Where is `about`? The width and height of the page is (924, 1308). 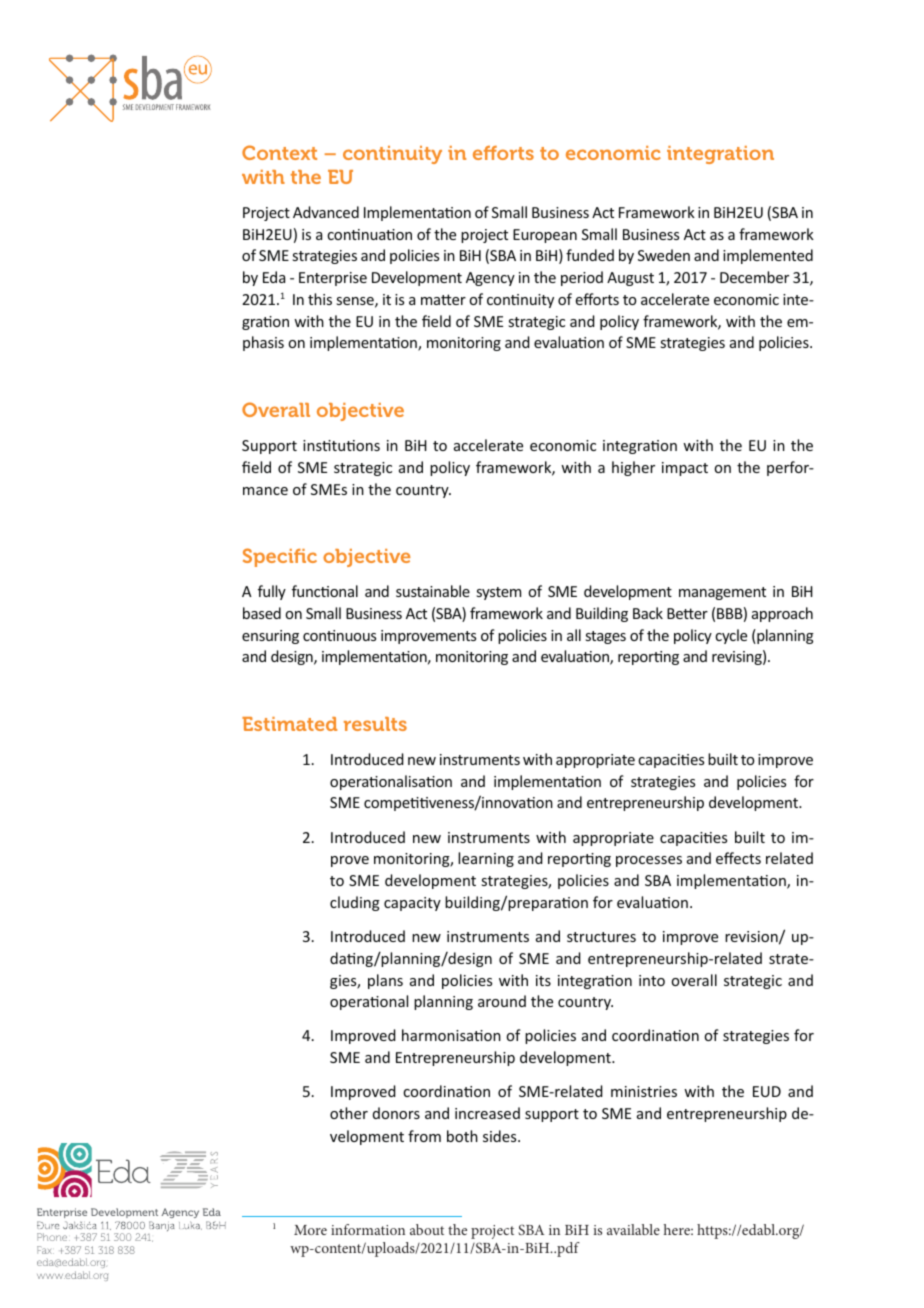 about is located at coordinates (427, 1229).
